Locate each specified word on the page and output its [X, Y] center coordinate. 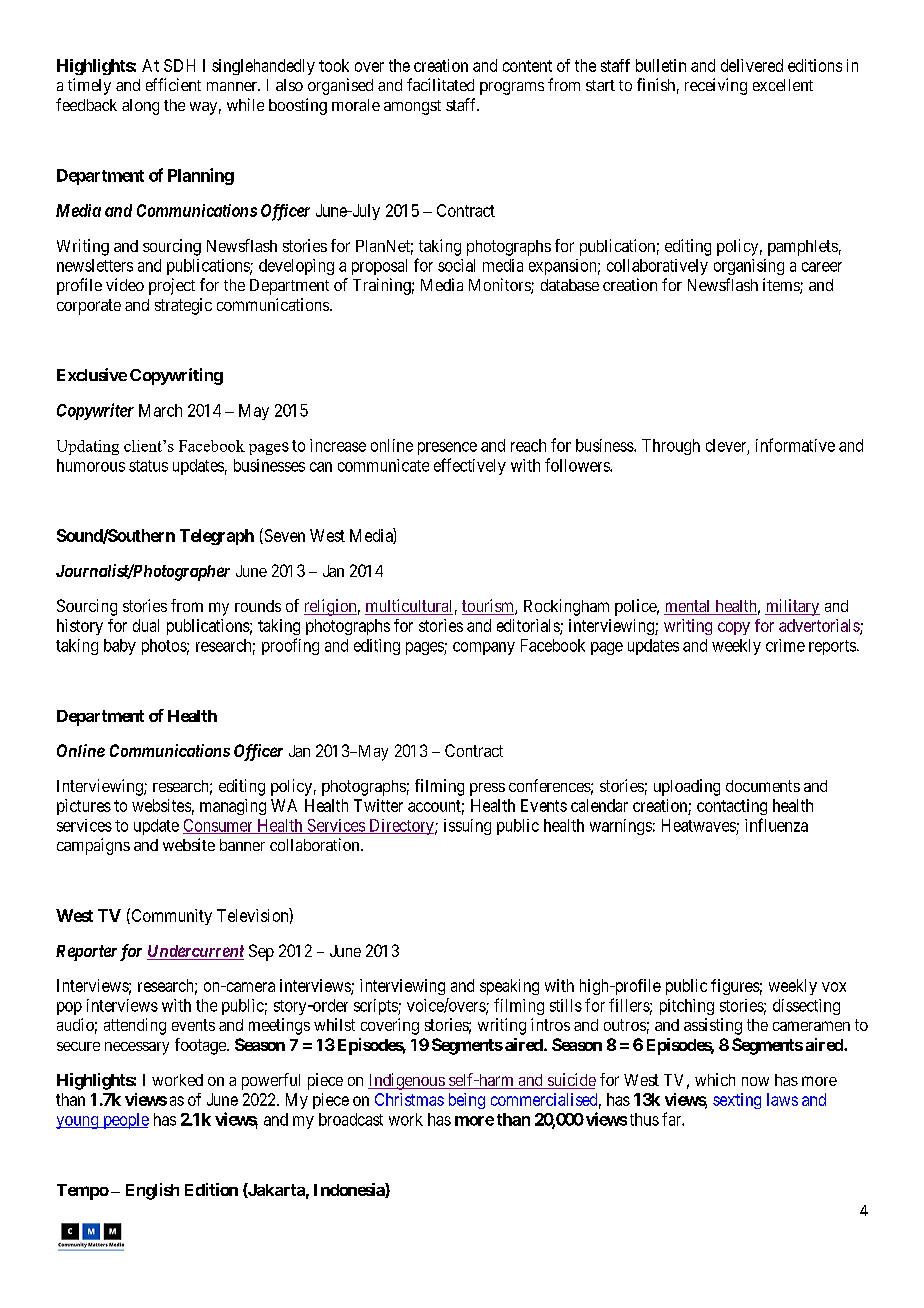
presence [447, 448]
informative [795, 445]
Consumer [219, 826]
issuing [467, 827]
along [140, 107]
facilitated [440, 84]
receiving [716, 86]
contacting [732, 807]
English [152, 1191]
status [148, 466]
